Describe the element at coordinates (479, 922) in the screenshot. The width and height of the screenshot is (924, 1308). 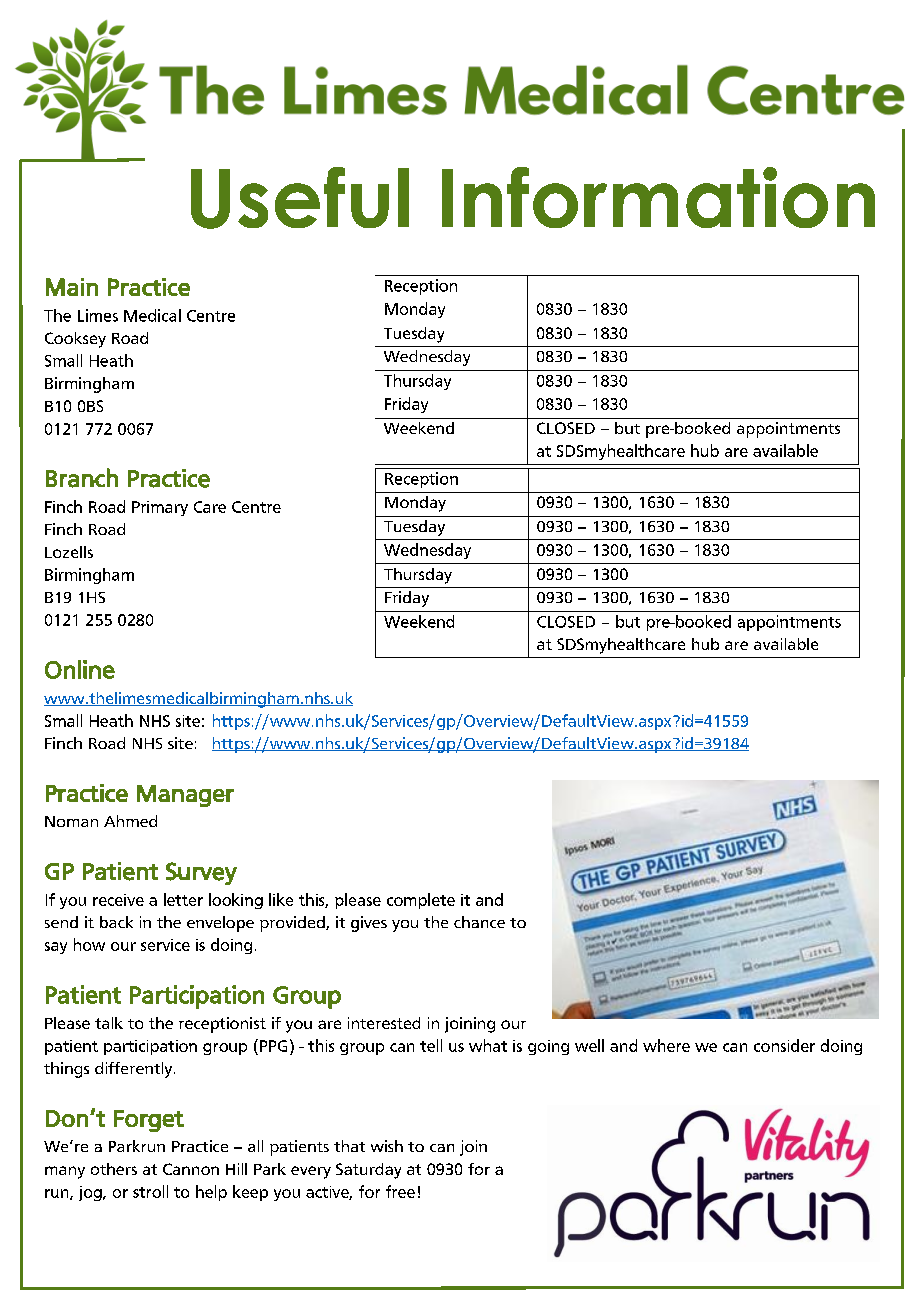
I see `chance` at that location.
